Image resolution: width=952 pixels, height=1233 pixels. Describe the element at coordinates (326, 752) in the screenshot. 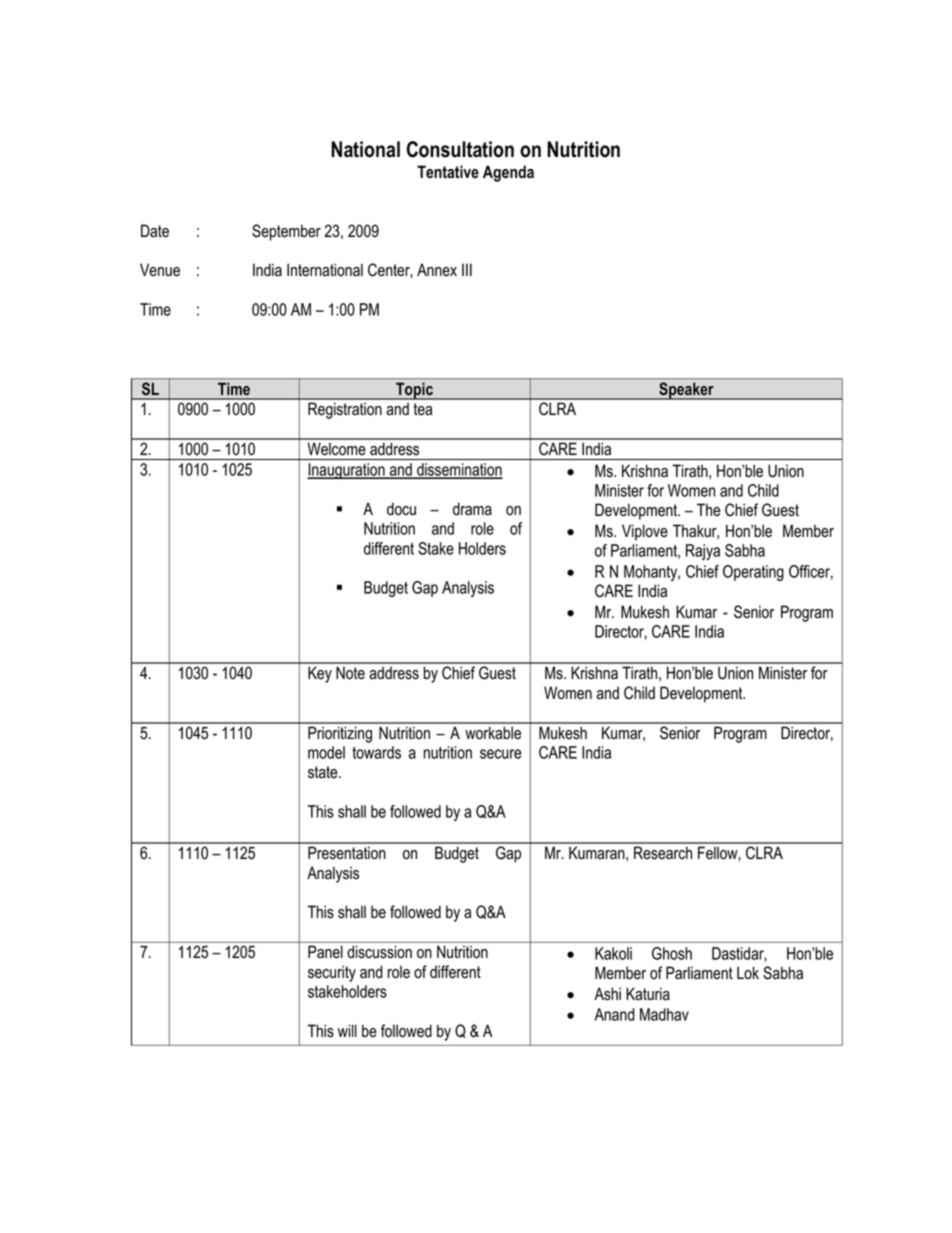

I see `model` at that location.
